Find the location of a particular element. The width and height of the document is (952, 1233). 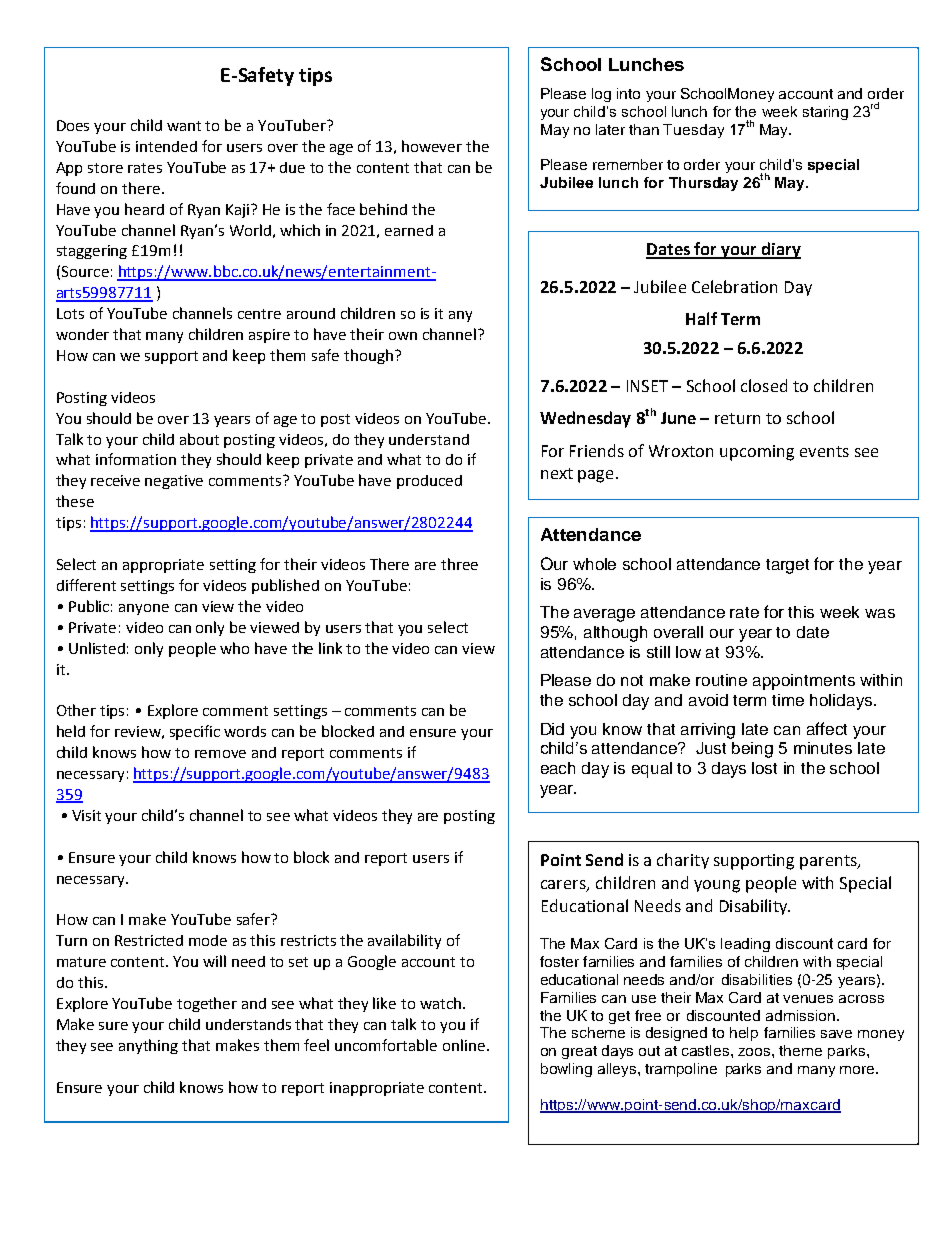

being is located at coordinates (752, 750).
